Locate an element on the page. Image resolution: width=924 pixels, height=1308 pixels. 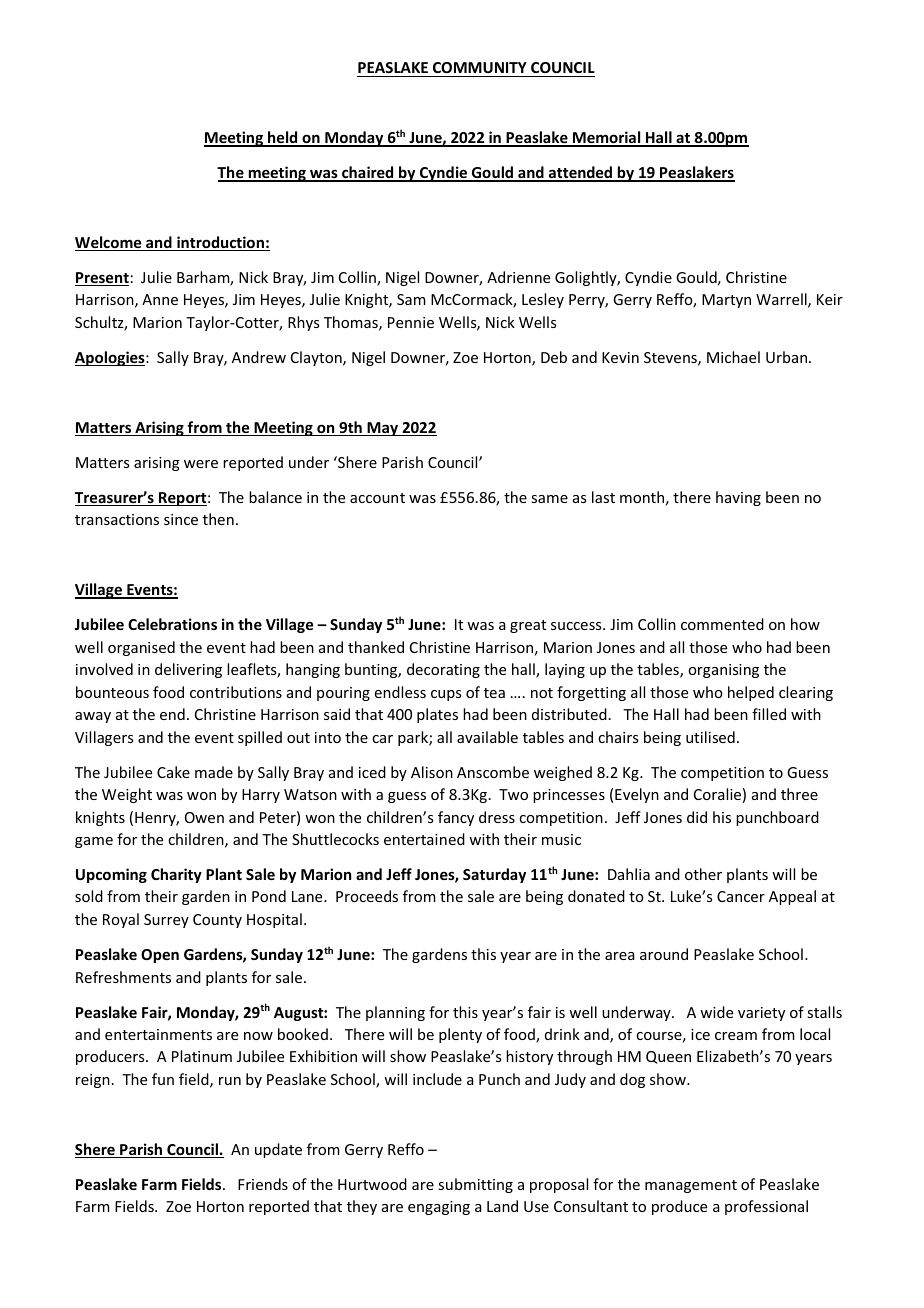
submitting is located at coordinates (475, 1185).
